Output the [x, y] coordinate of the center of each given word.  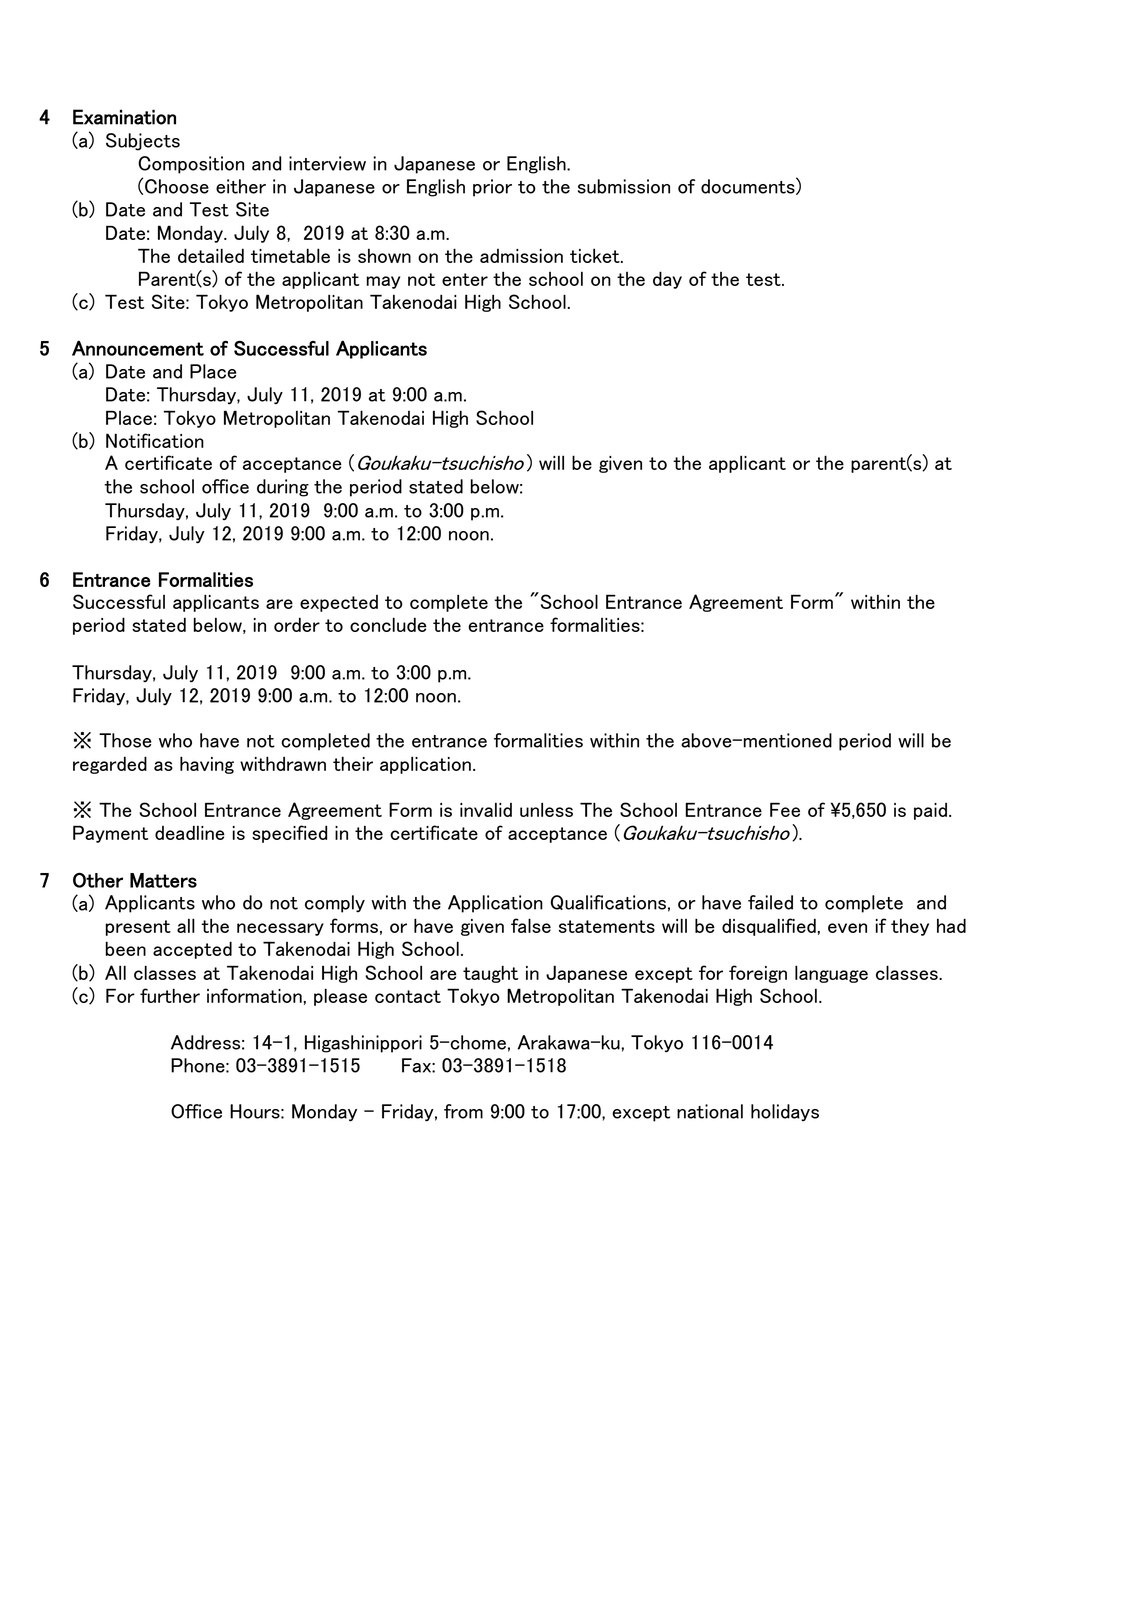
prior [492, 188]
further [170, 995]
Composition [191, 165]
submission [624, 186]
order [297, 624]
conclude [388, 624]
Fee [785, 809]
